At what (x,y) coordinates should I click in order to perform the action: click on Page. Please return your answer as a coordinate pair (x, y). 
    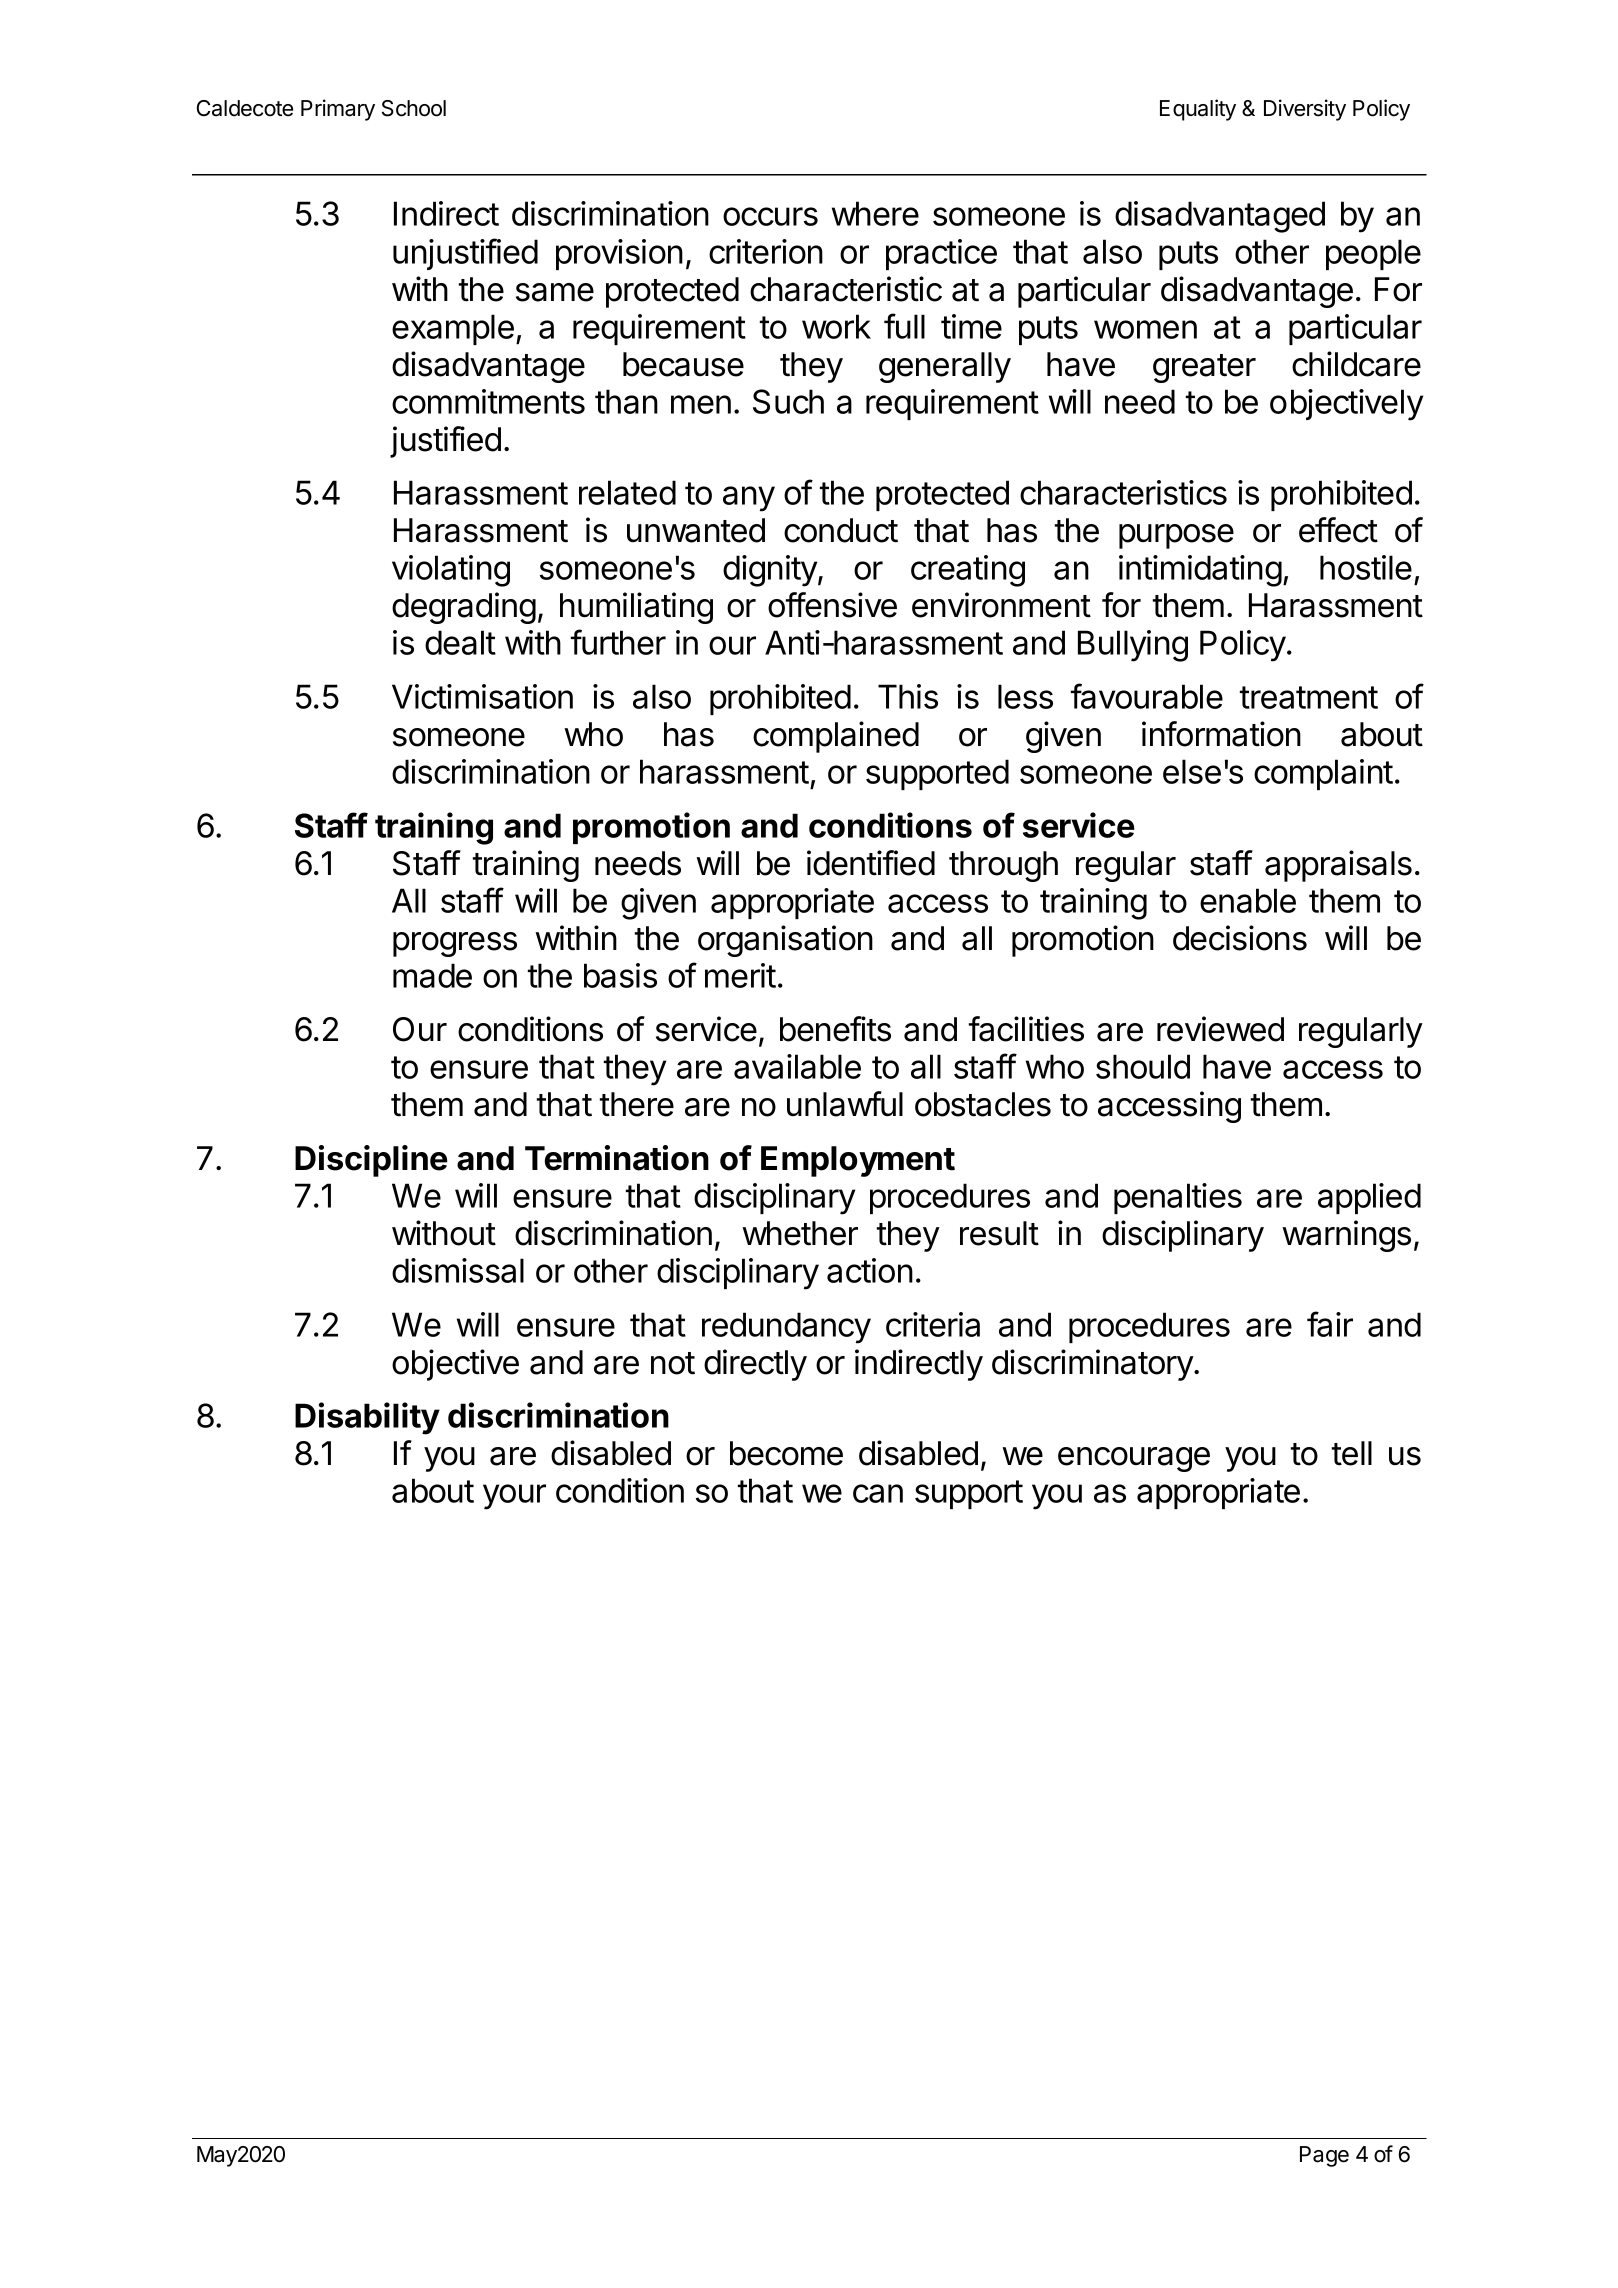
    Looking at the image, I should click on (1324, 2156).
